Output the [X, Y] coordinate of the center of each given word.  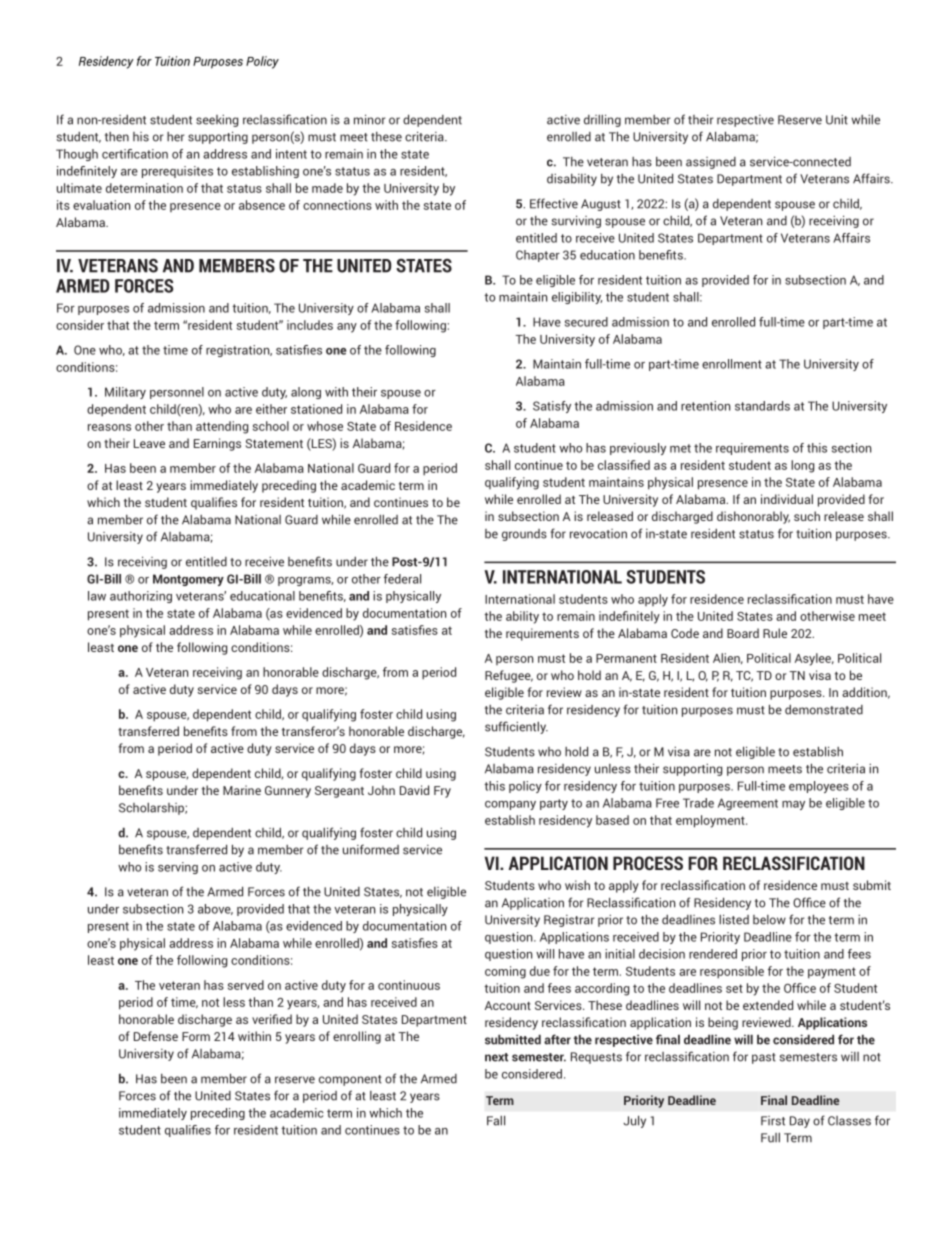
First [773, 1121]
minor [369, 119]
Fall [496, 1120]
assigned [711, 163]
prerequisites [177, 172]
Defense [156, 1036]
